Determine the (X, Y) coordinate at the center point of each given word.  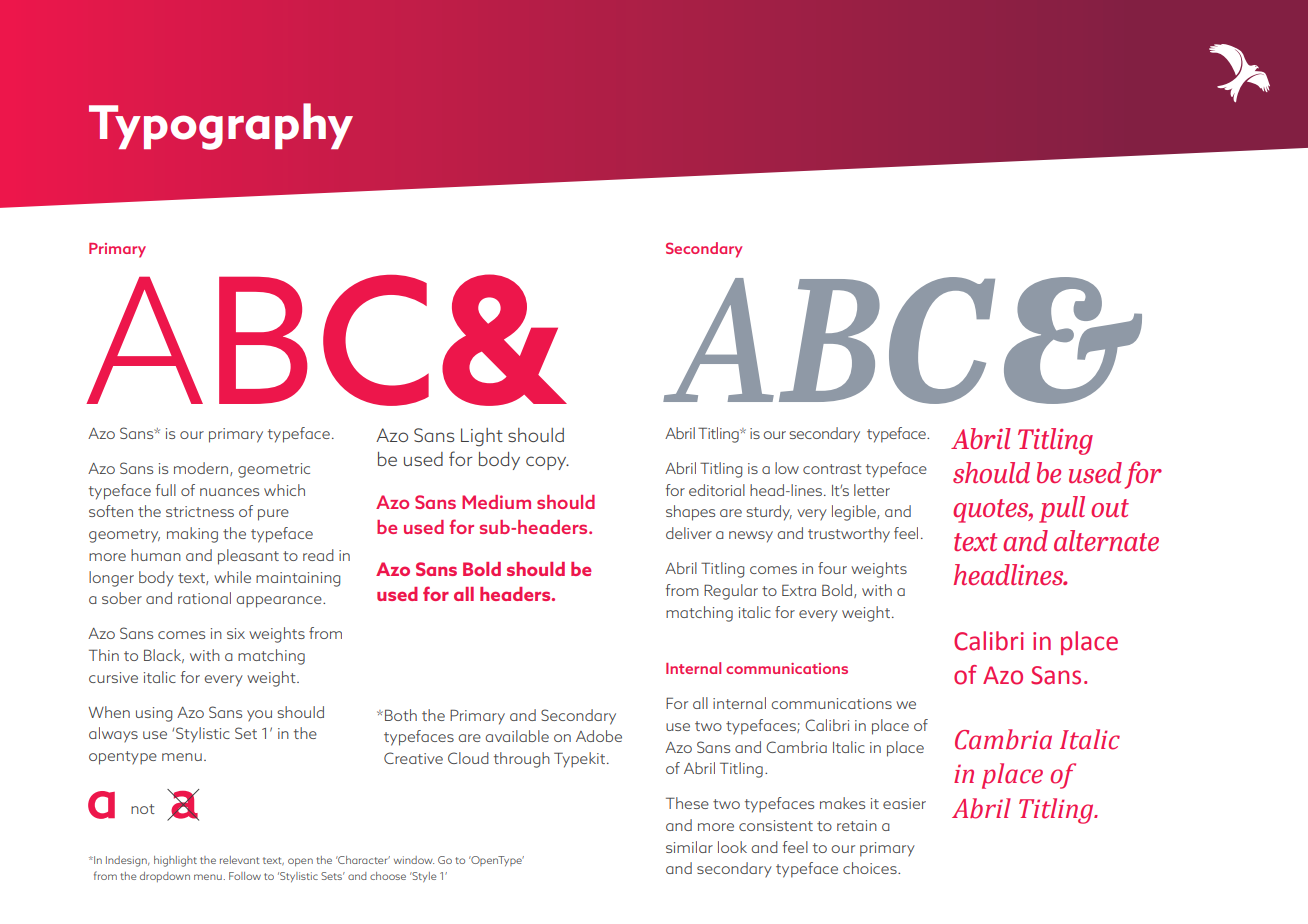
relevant (239, 860)
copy (547, 463)
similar (689, 847)
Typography (221, 126)
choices (871, 868)
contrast (832, 469)
